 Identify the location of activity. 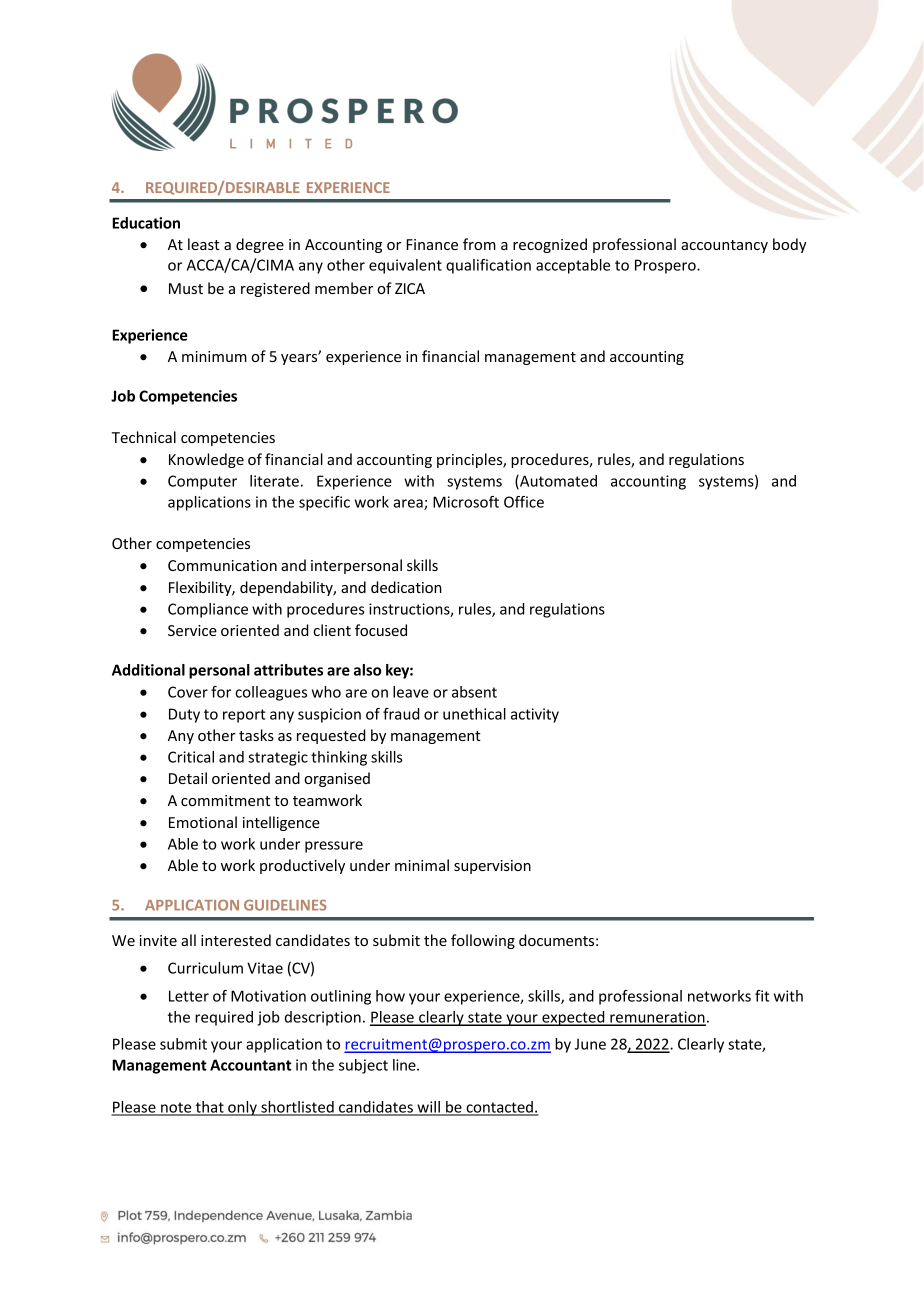
(535, 715).
